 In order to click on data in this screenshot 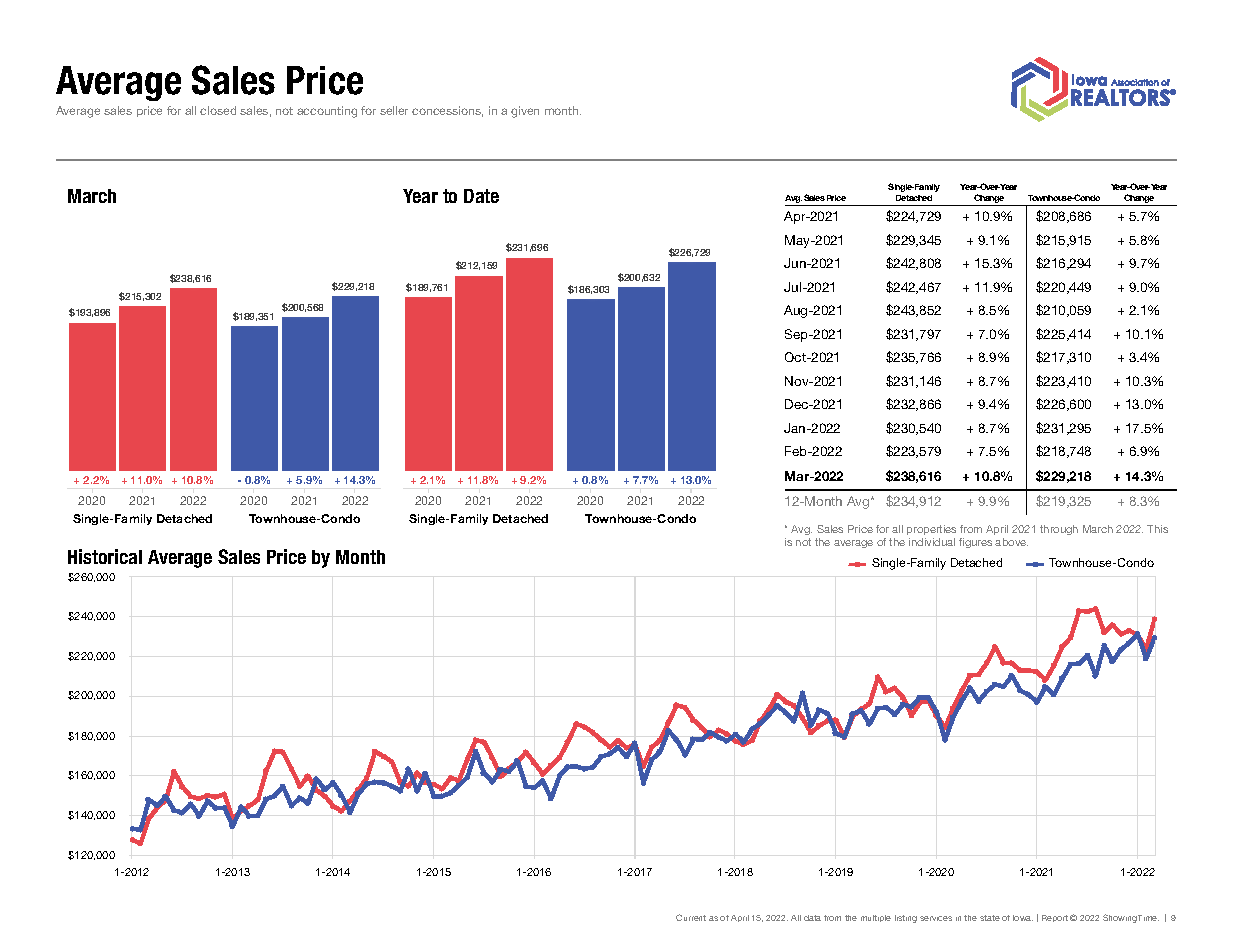, I will do `click(812, 918)`.
